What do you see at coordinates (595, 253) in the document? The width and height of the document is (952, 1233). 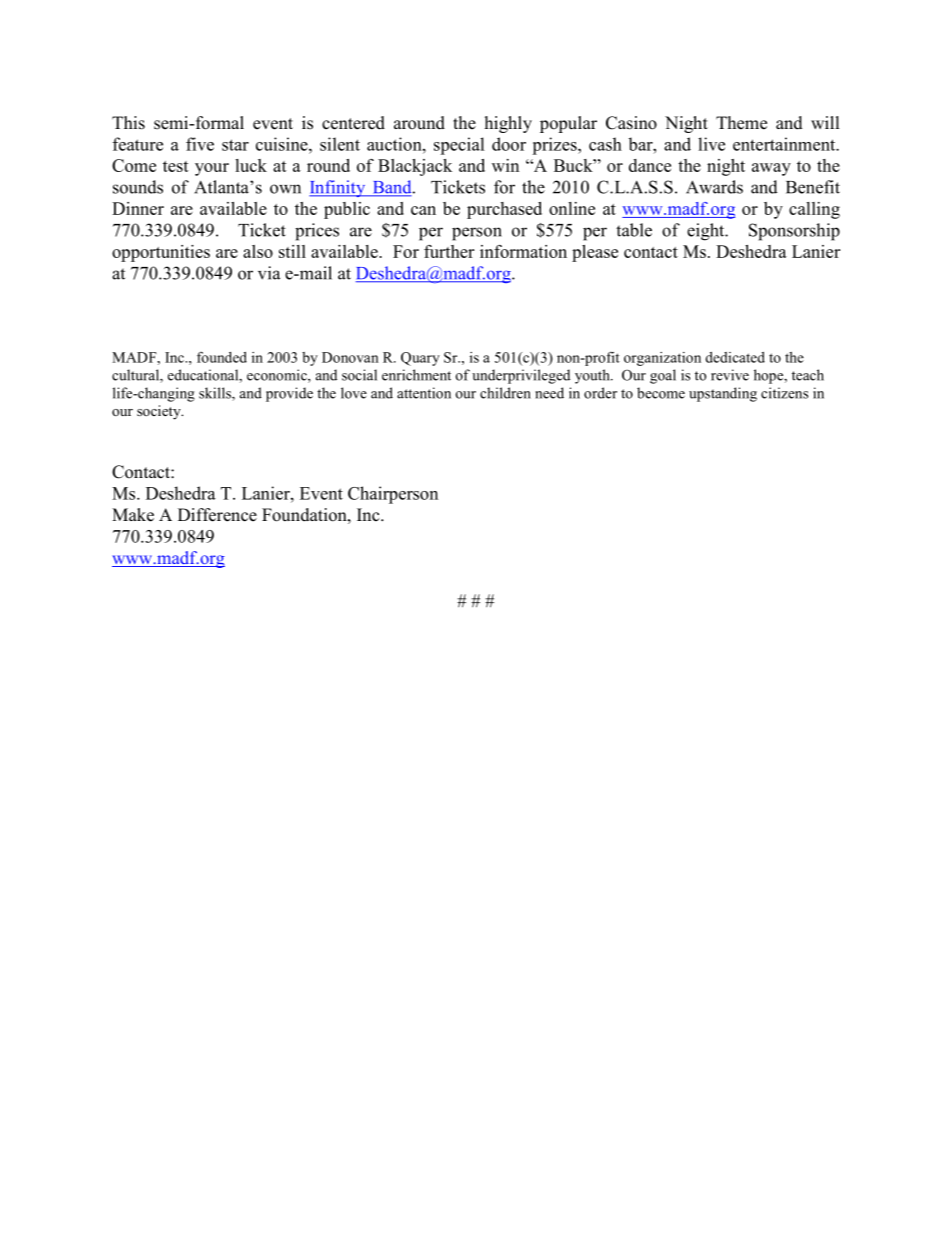 I see `please` at bounding box center [595, 253].
